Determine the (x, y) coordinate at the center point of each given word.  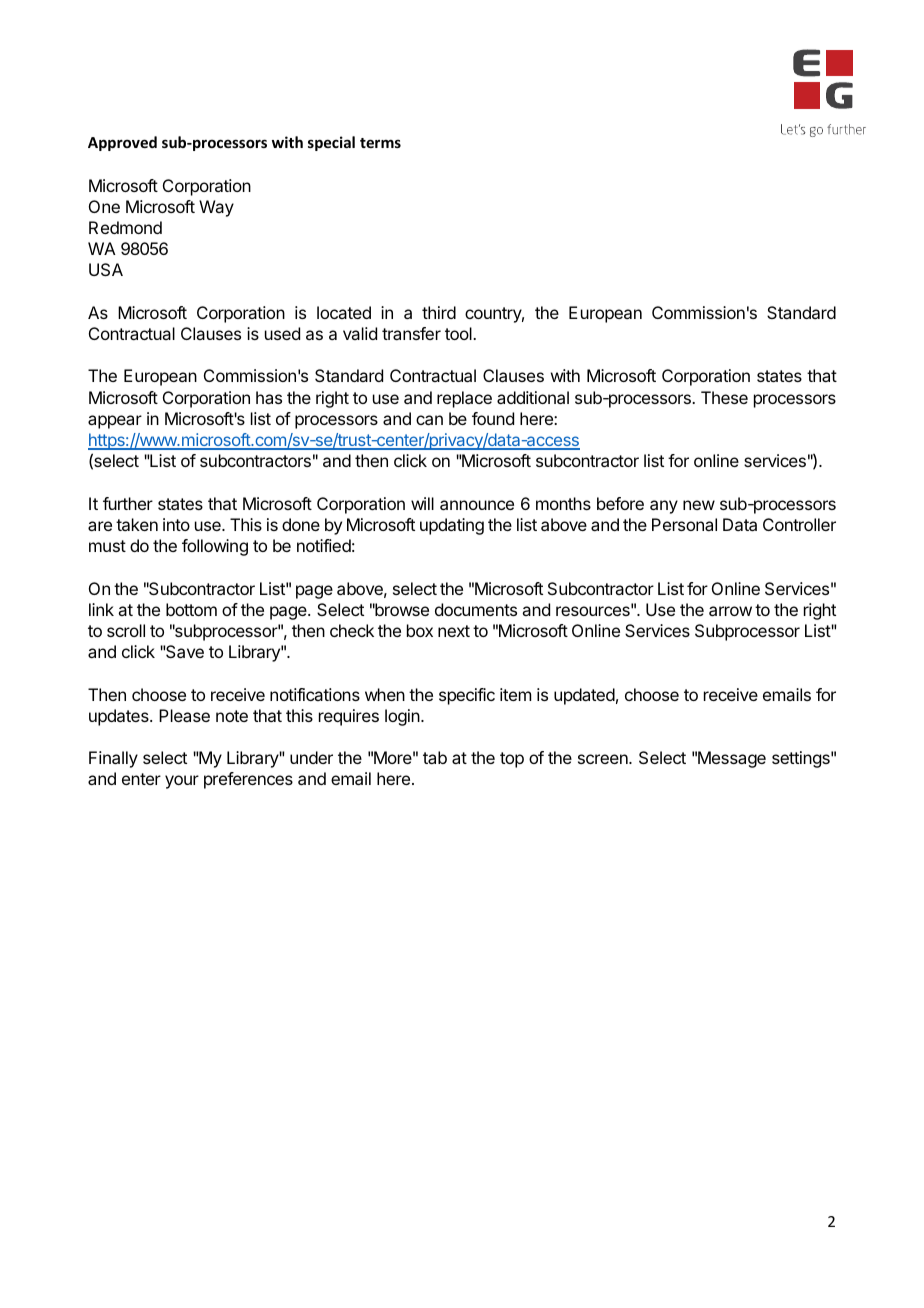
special (331, 143)
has (269, 397)
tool (459, 333)
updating (452, 526)
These (724, 397)
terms (380, 143)
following (215, 547)
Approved (122, 143)
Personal (684, 524)
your (182, 782)
